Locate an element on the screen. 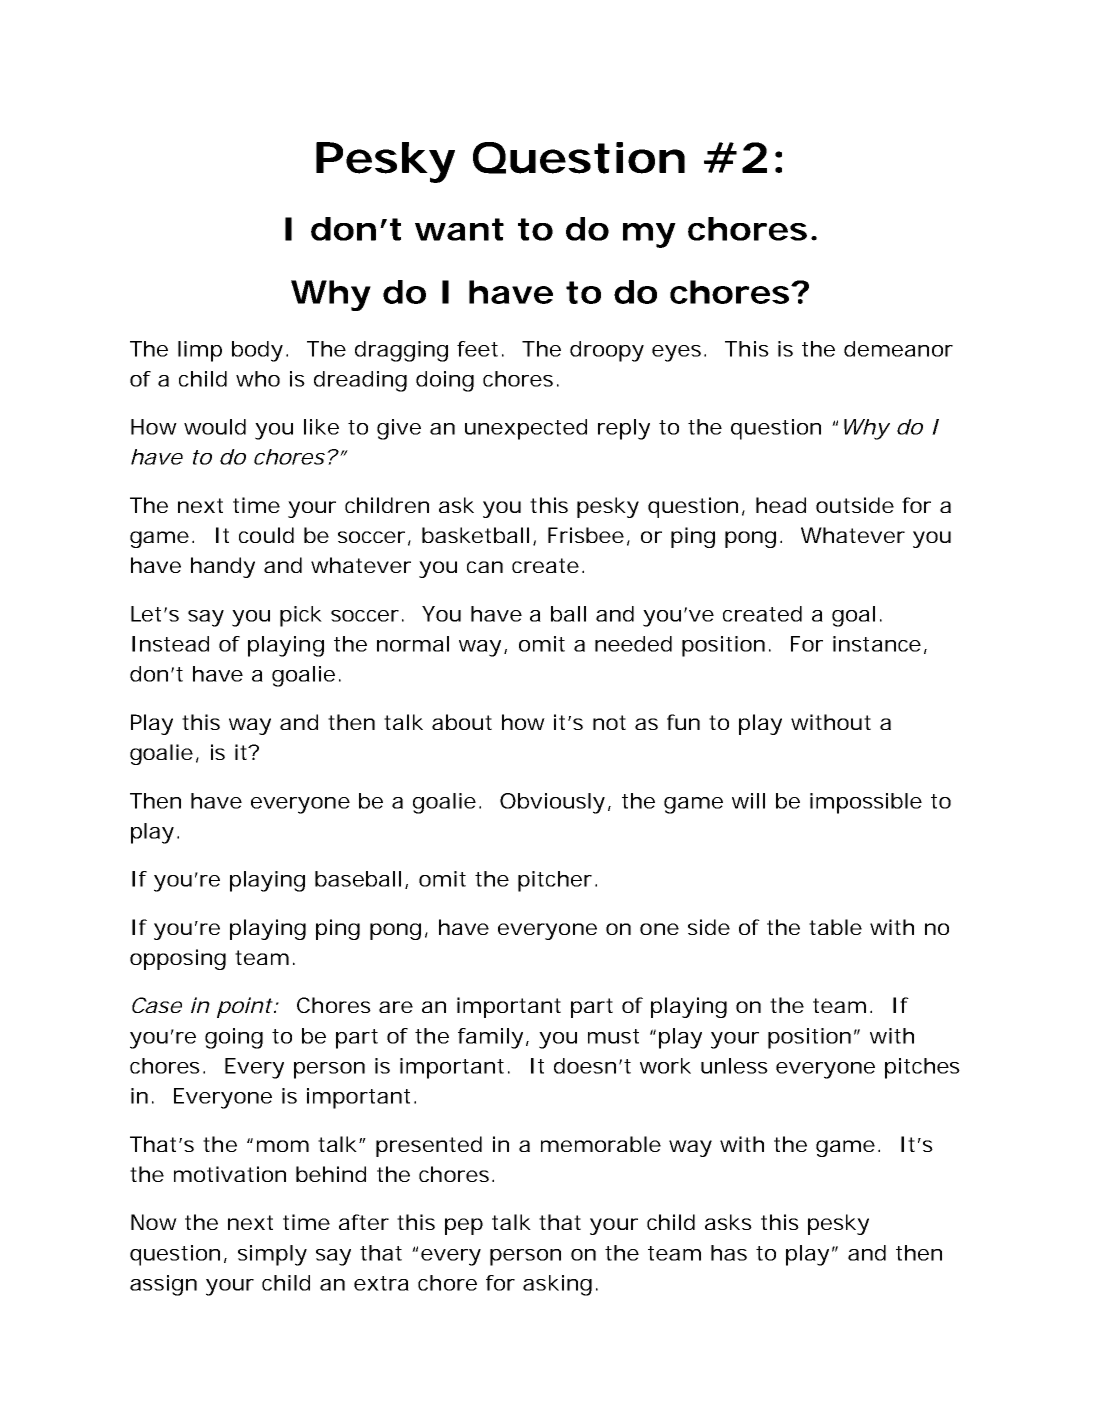 This screenshot has height=1425, width=1101. pitcher is located at coordinates (555, 881).
